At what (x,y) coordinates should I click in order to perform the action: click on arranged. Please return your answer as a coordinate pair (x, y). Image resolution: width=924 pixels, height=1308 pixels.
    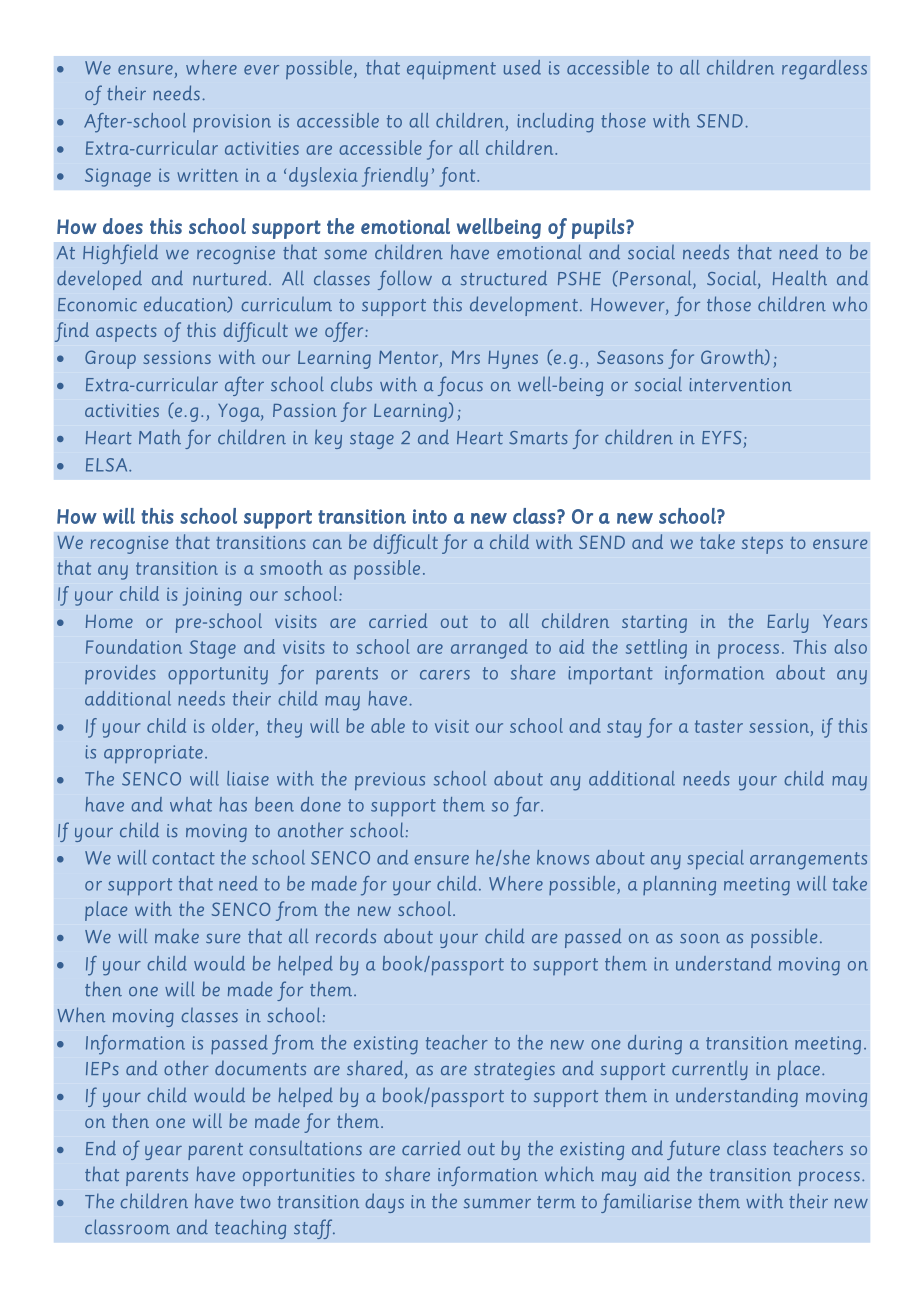
    Looking at the image, I should click on (489, 649).
